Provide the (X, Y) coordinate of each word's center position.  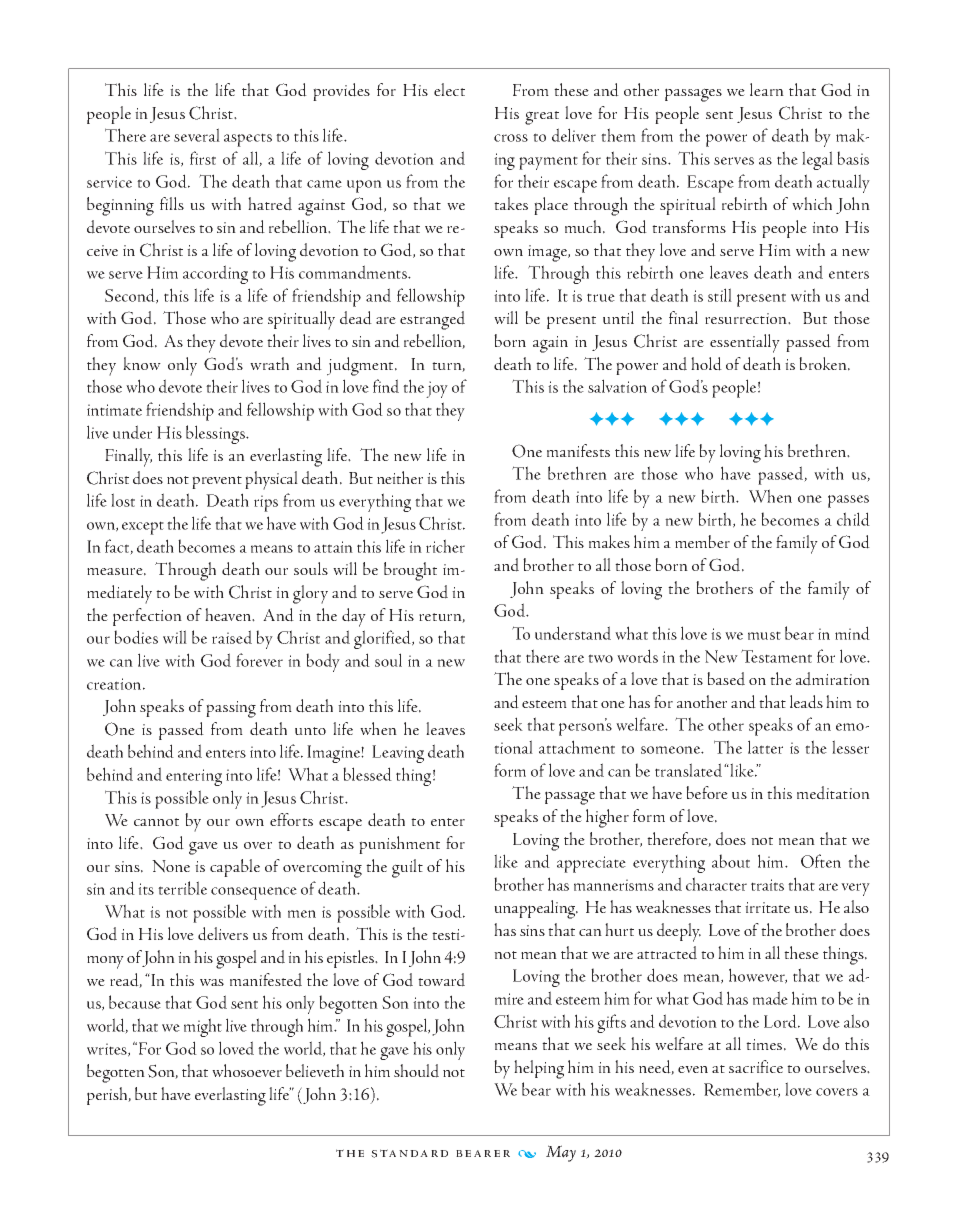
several (197, 135)
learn (767, 89)
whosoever (247, 1070)
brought (410, 571)
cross (511, 138)
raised (232, 637)
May (561, 1153)
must (764, 635)
